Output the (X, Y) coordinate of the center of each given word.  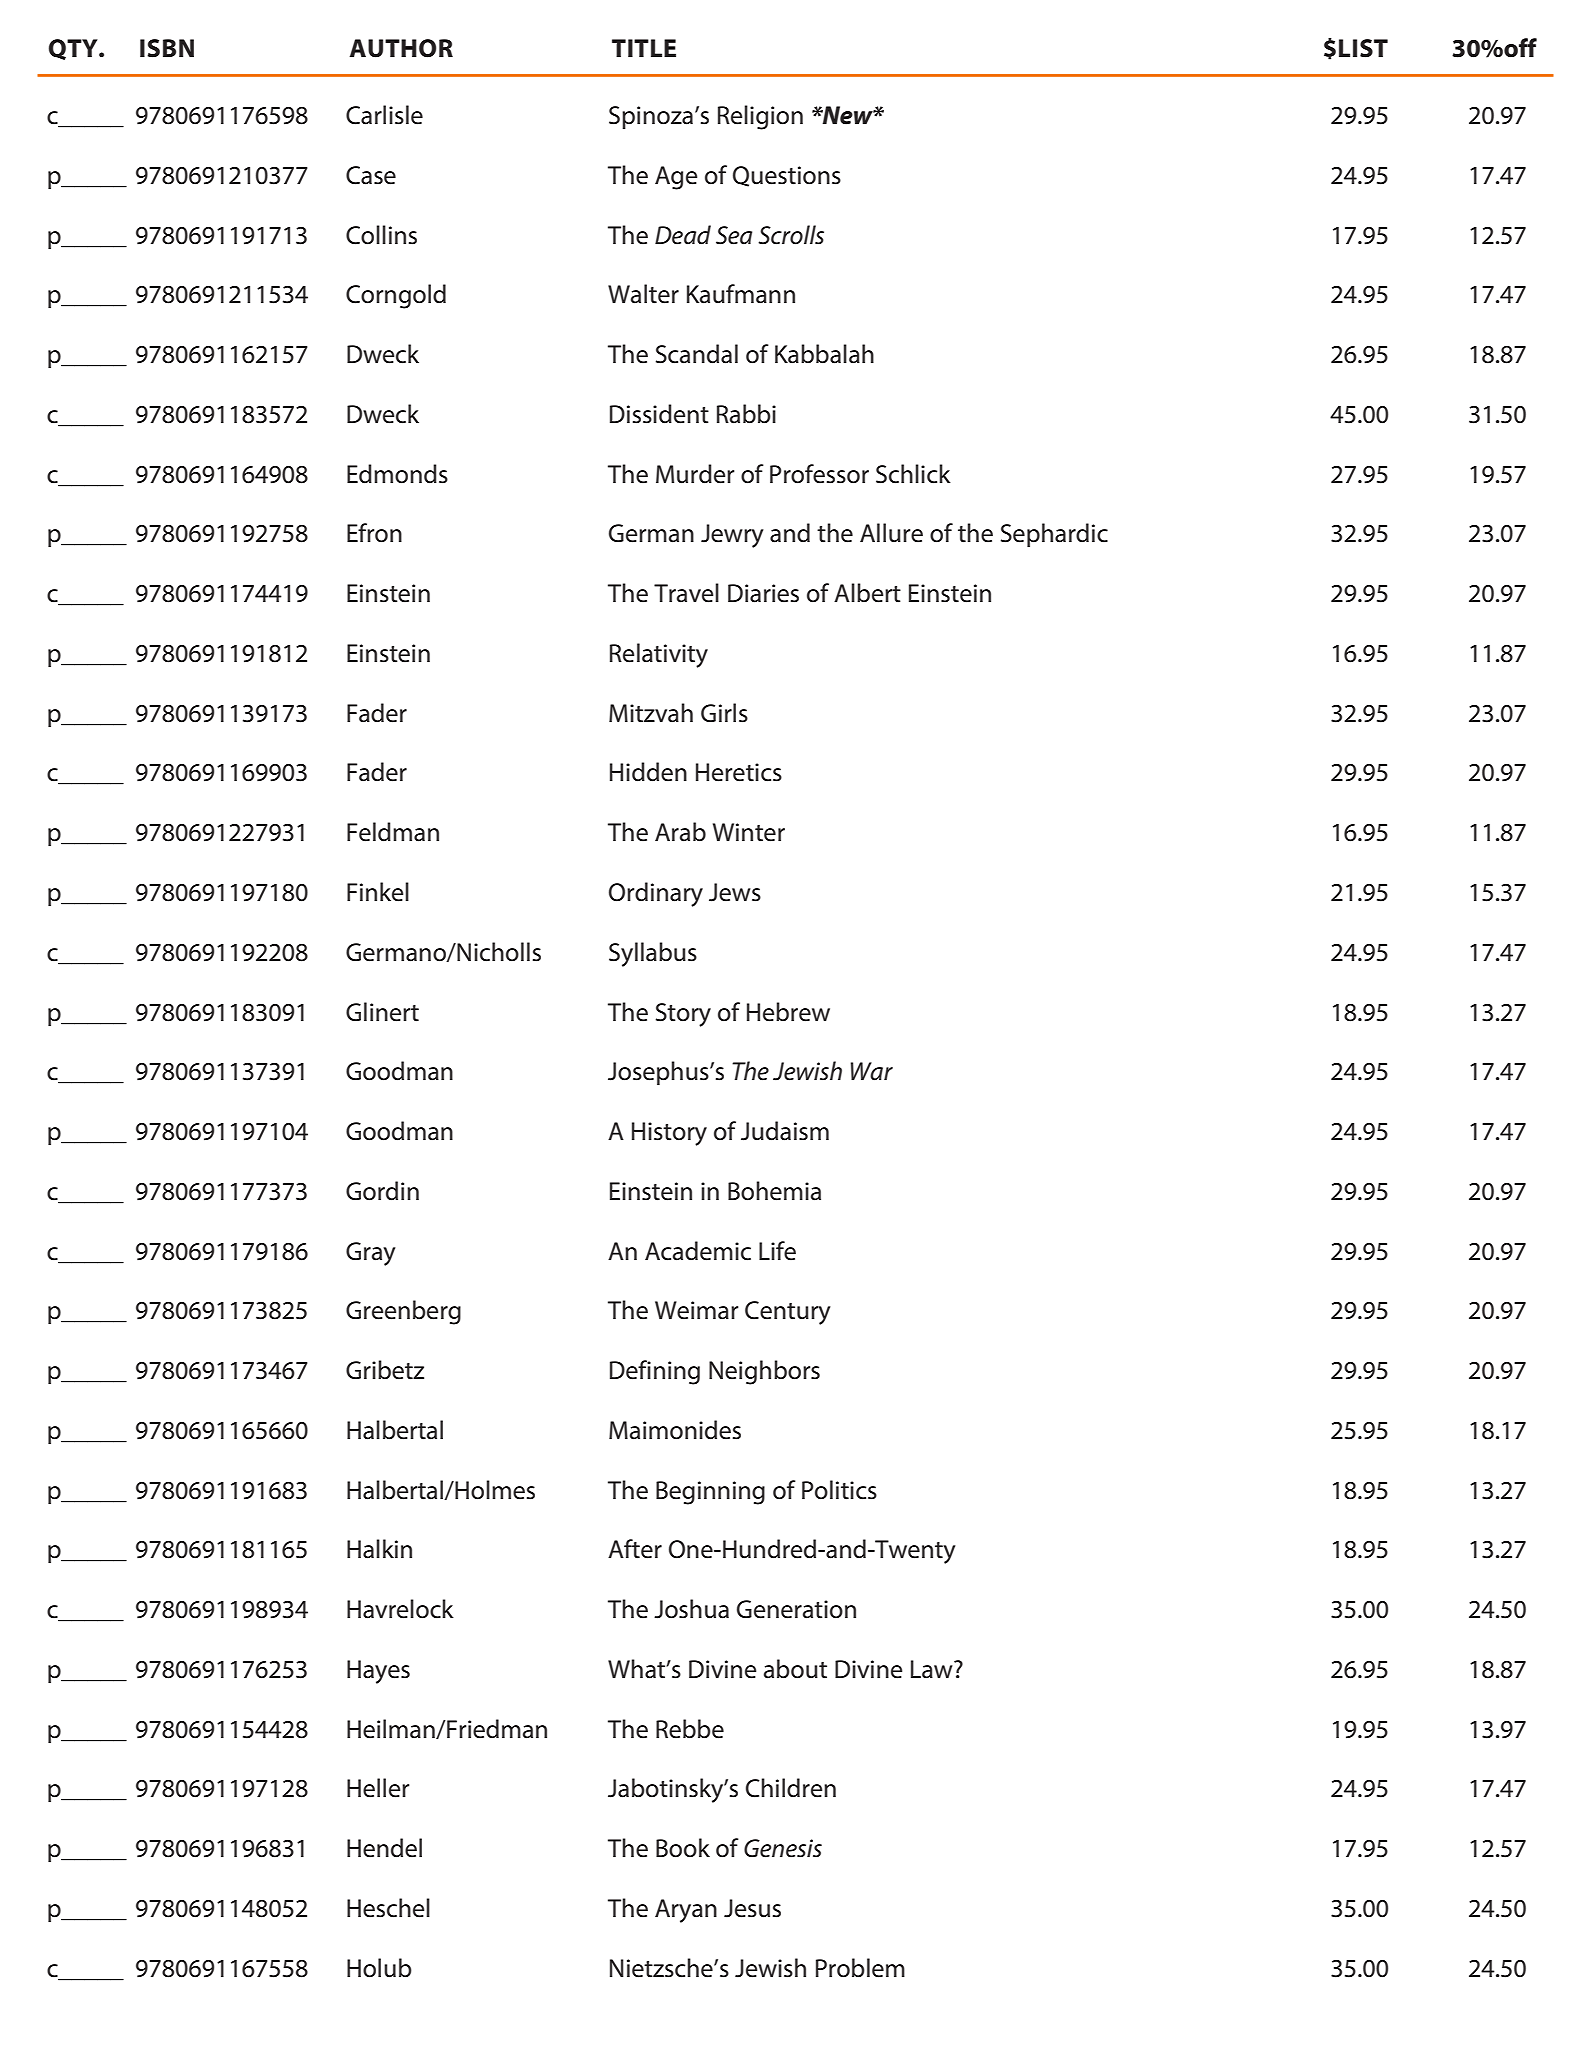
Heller (378, 1788)
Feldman (393, 832)
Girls (724, 713)
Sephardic (1054, 535)
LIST (1363, 48)
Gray (370, 1254)
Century (787, 1313)
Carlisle (384, 115)
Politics (839, 1490)
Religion (760, 117)
